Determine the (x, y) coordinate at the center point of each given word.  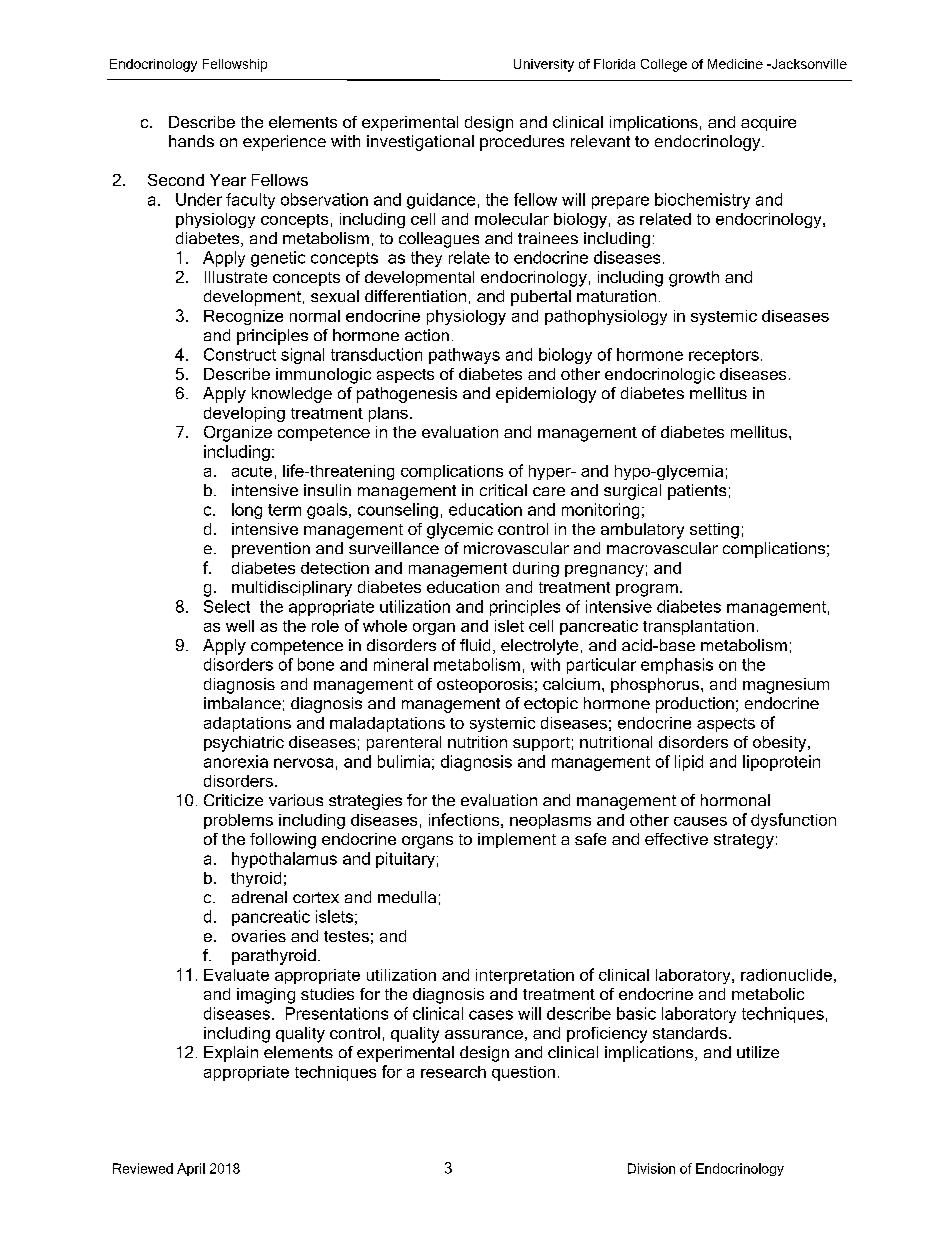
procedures (522, 143)
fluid (475, 645)
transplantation (698, 627)
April (191, 1169)
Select (227, 606)
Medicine (735, 64)
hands (191, 141)
